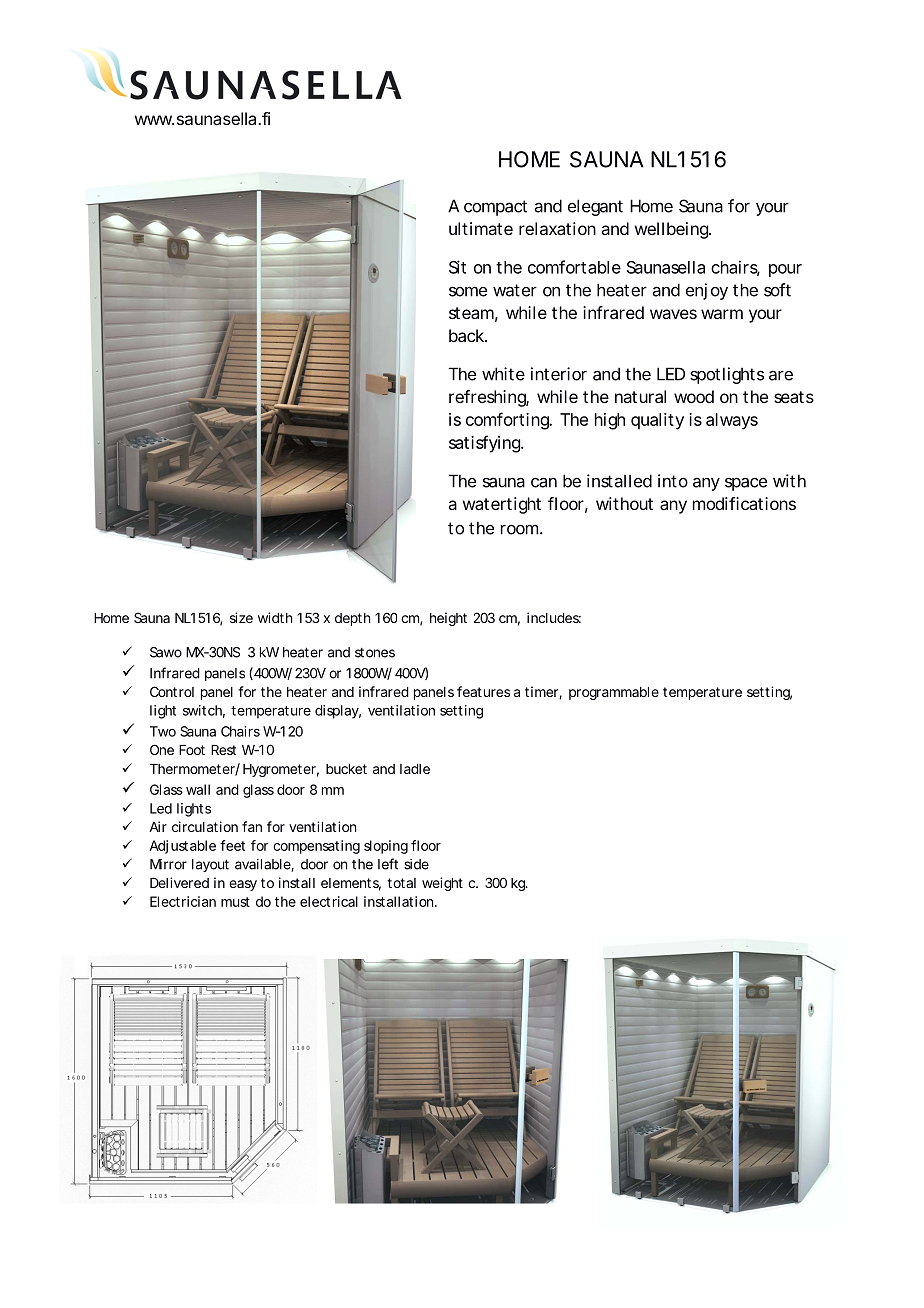  I want to click on space, so click(746, 484).
